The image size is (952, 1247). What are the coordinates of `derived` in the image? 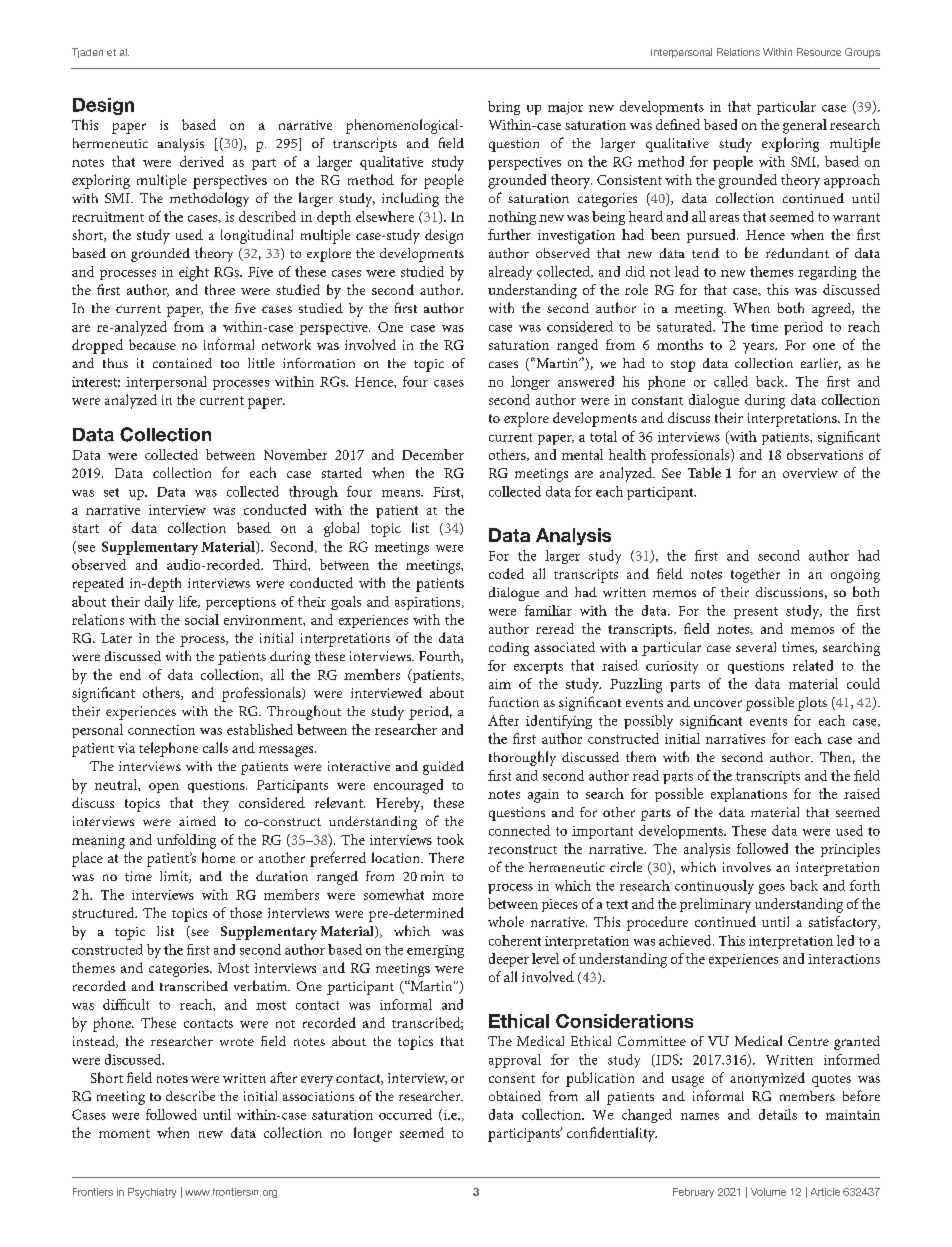 It's located at (202, 161).
